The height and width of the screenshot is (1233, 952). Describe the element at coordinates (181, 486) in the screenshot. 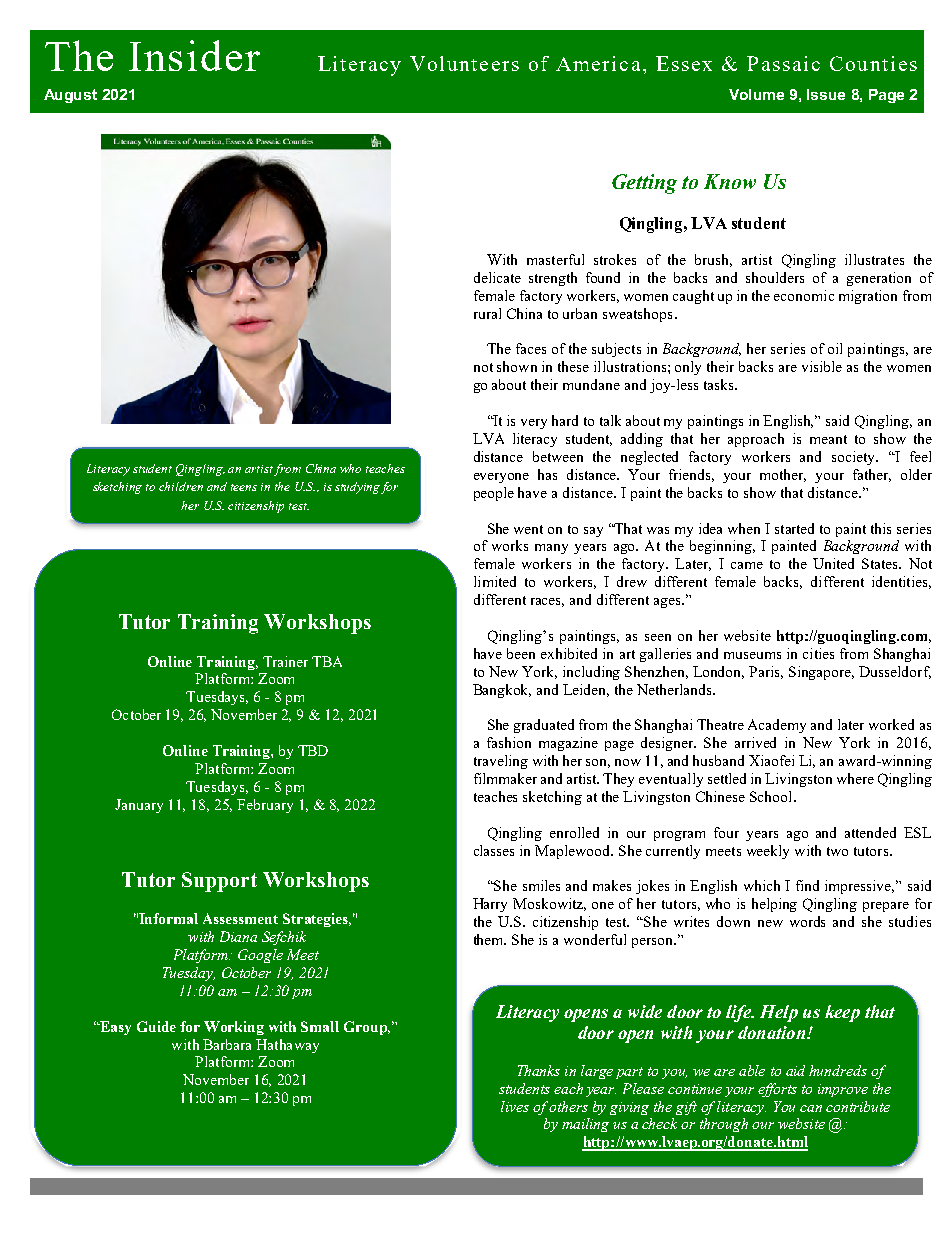

I see `children` at that location.
